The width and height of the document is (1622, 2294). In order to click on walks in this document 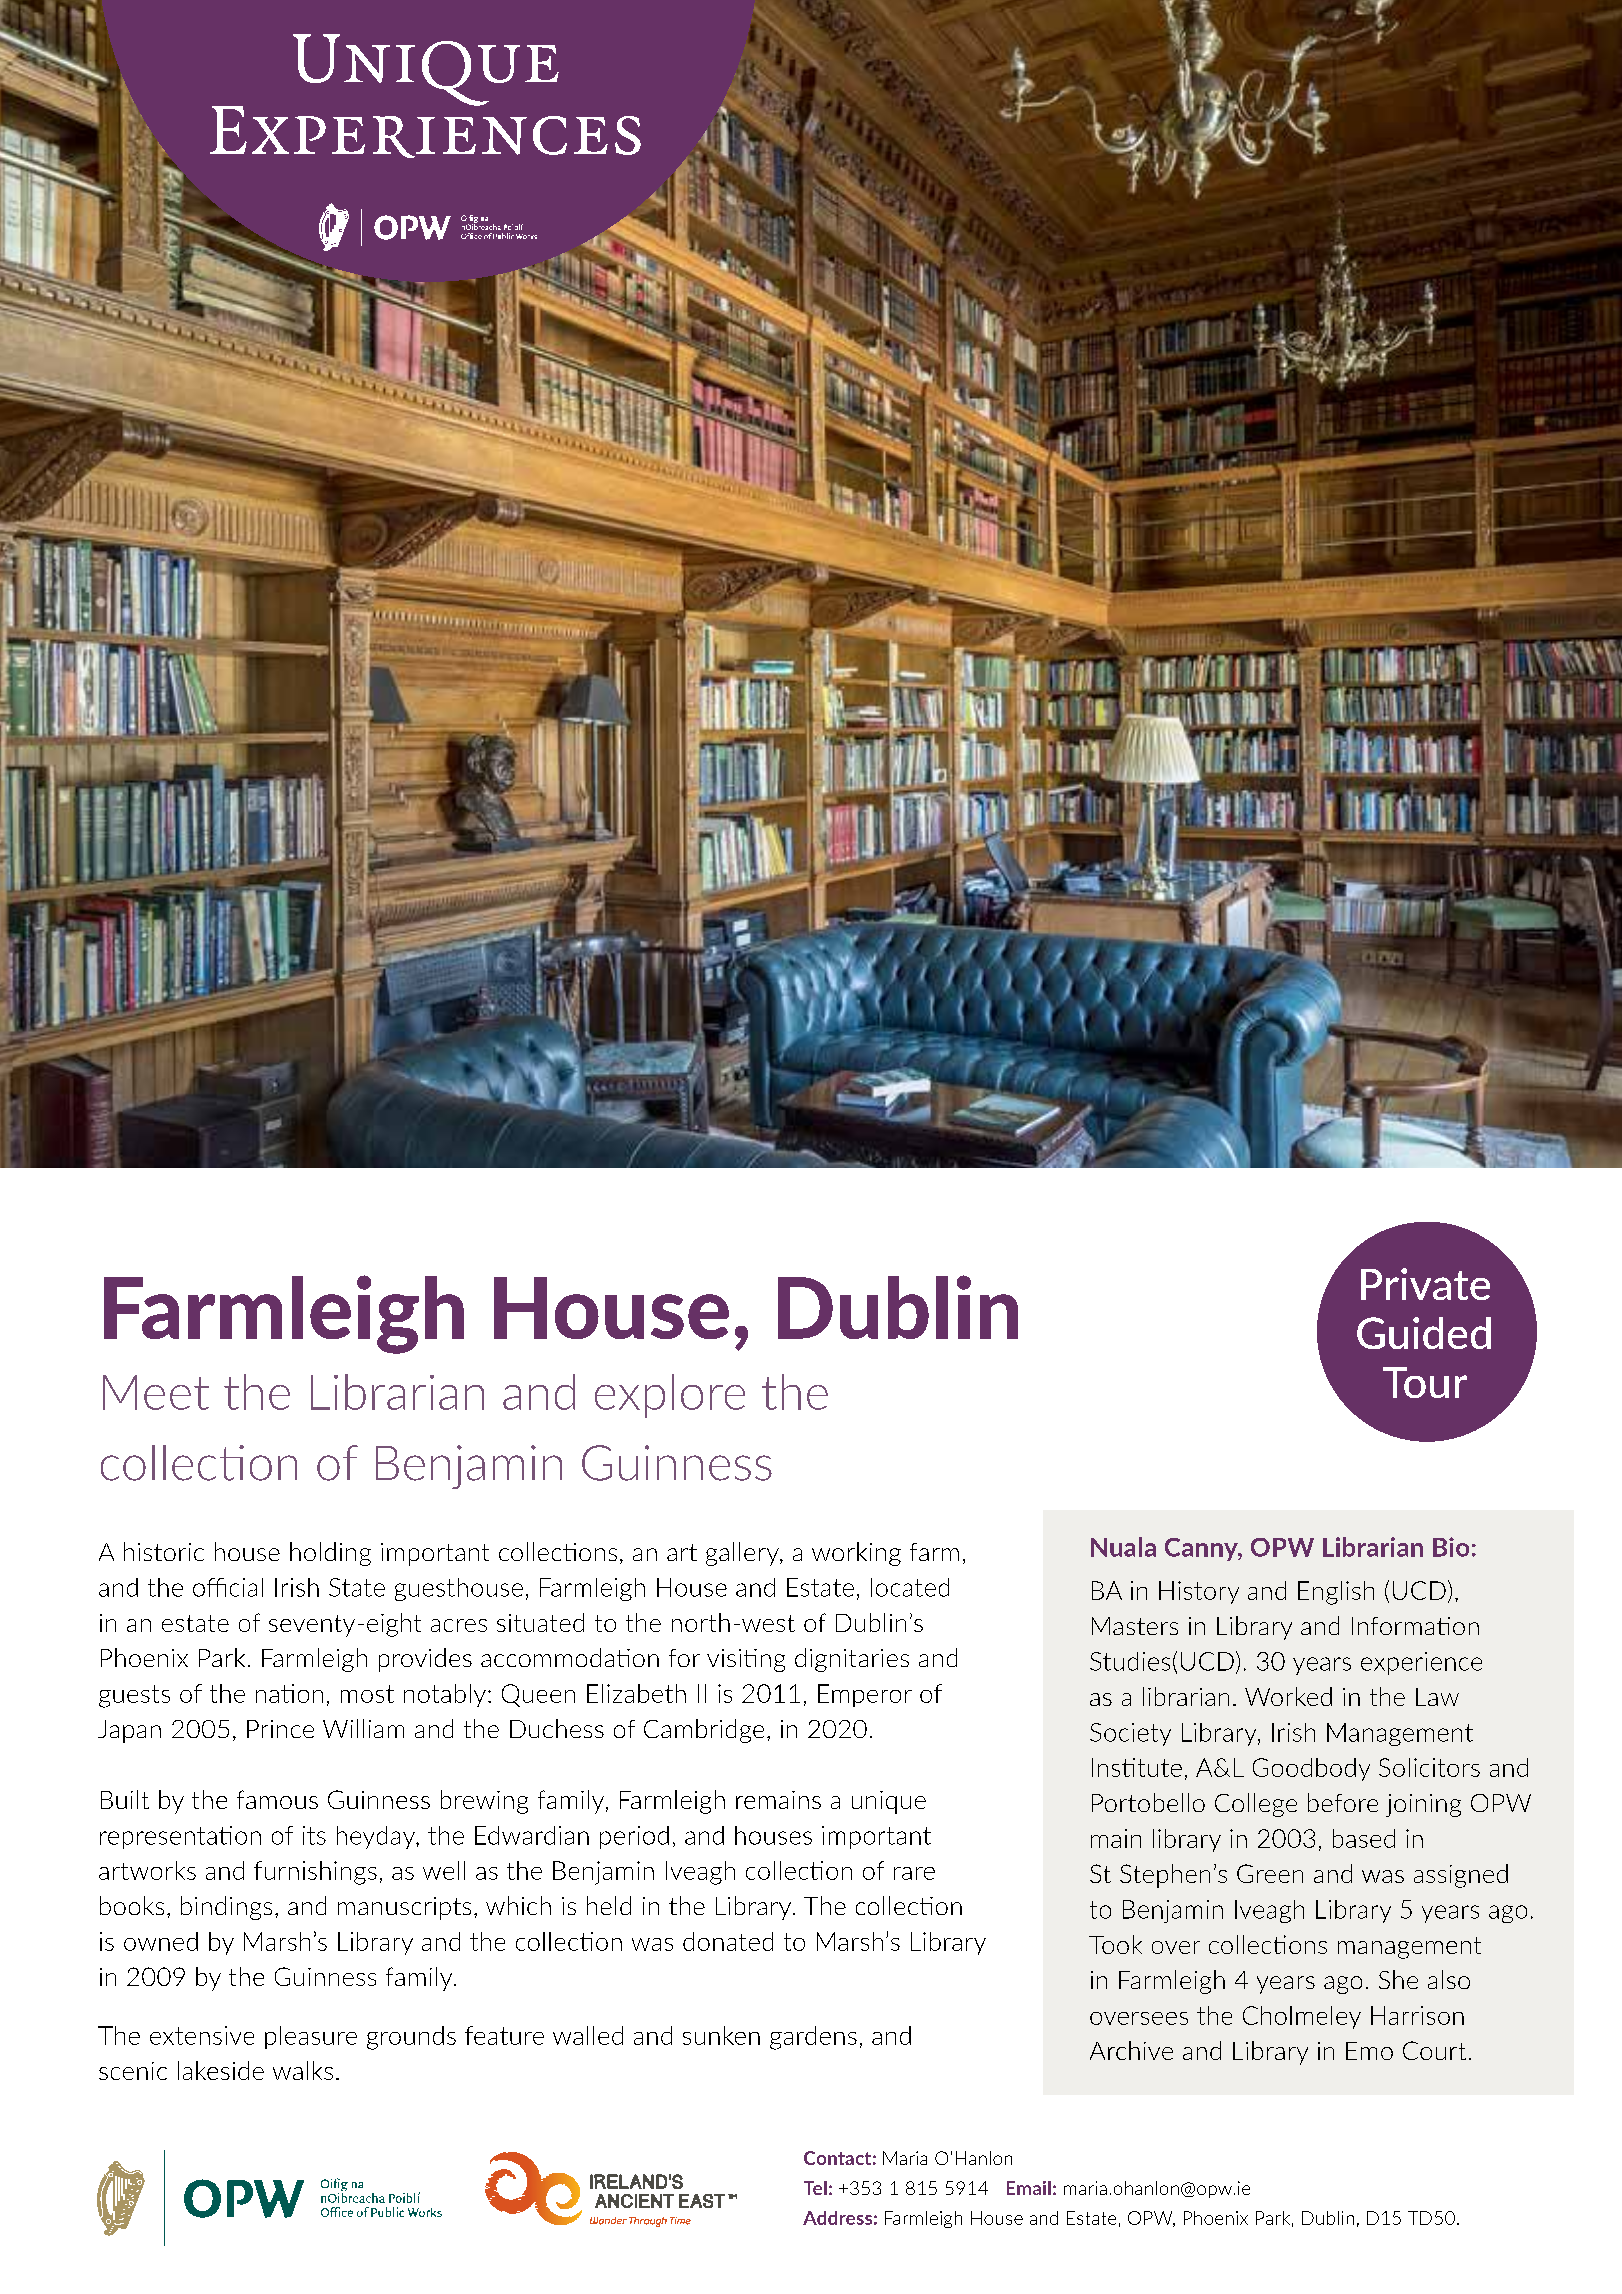, I will do `click(303, 2070)`.
